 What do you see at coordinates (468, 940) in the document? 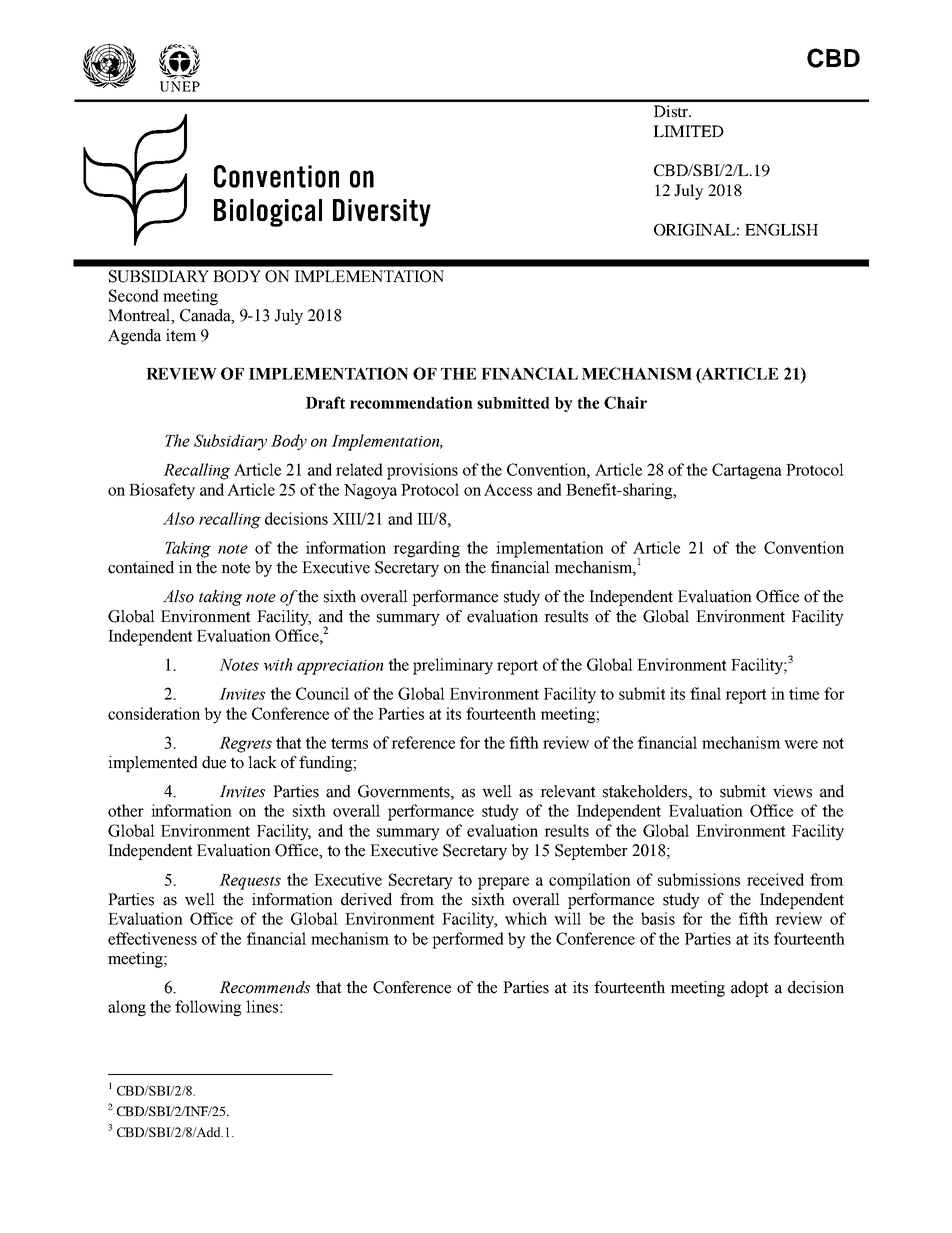
I see `performed` at bounding box center [468, 940].
